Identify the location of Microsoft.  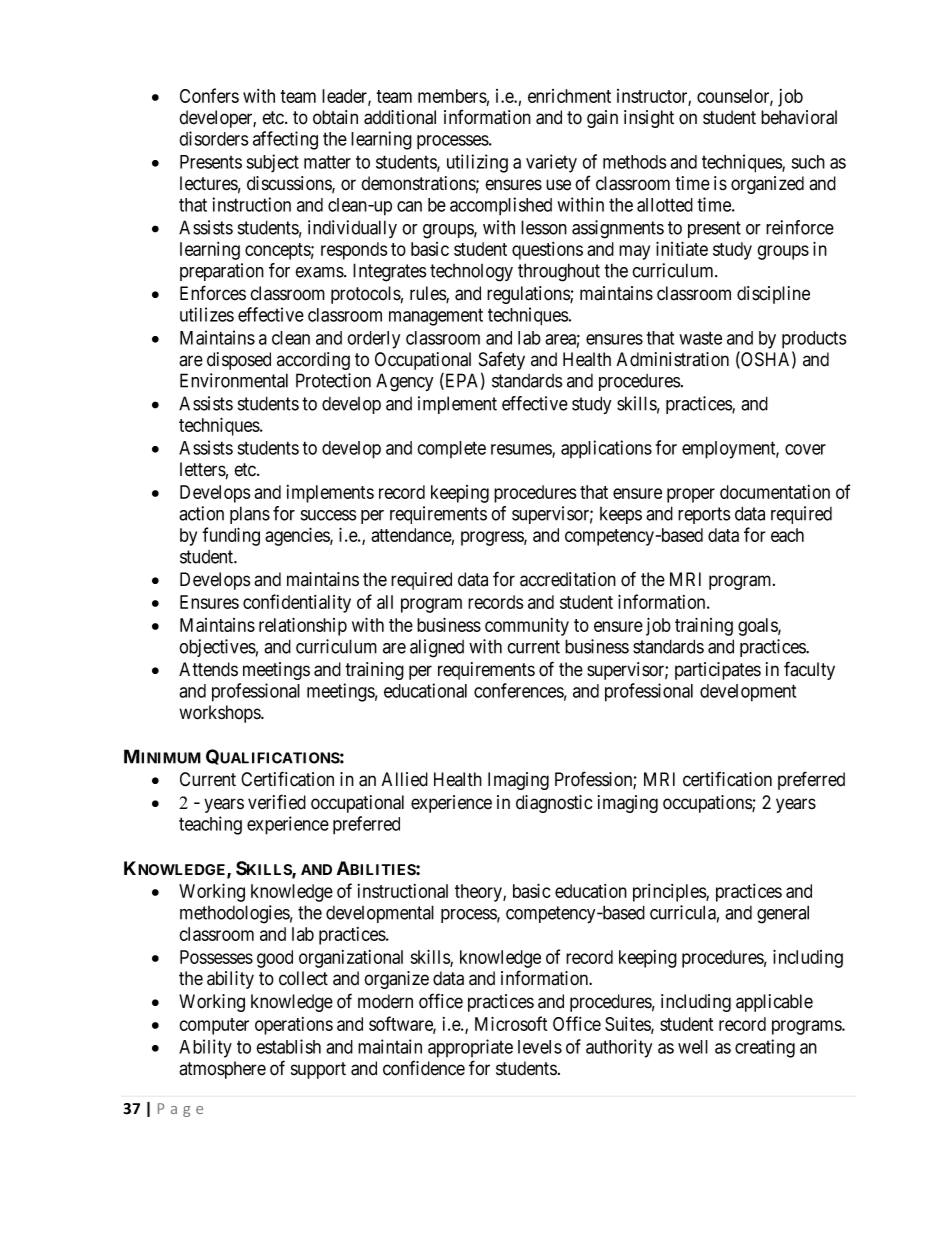
(511, 1023).
